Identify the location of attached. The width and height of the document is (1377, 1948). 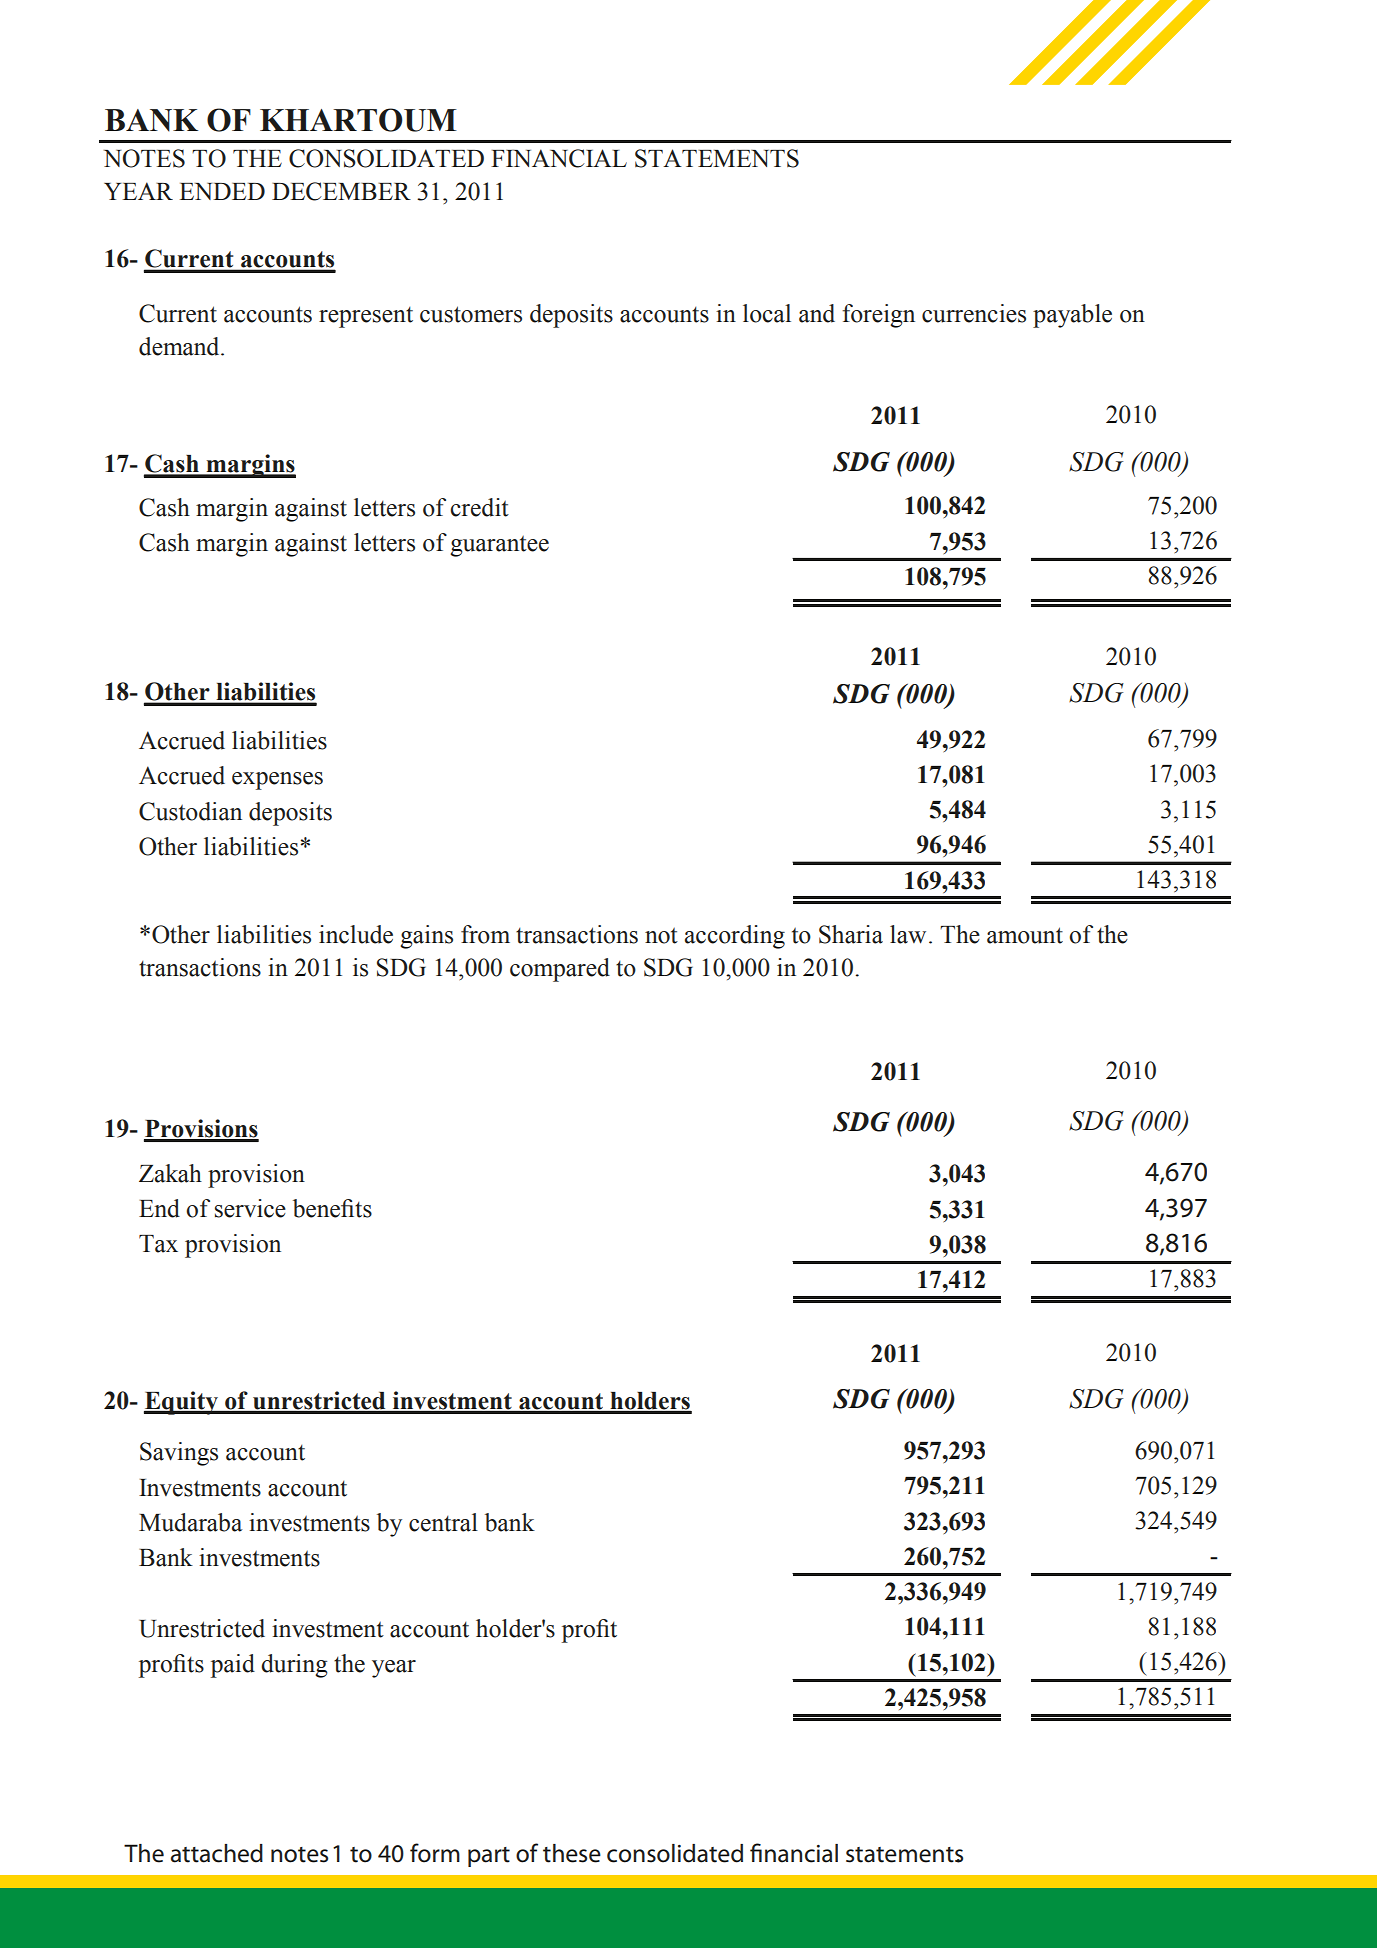
(217, 1853).
